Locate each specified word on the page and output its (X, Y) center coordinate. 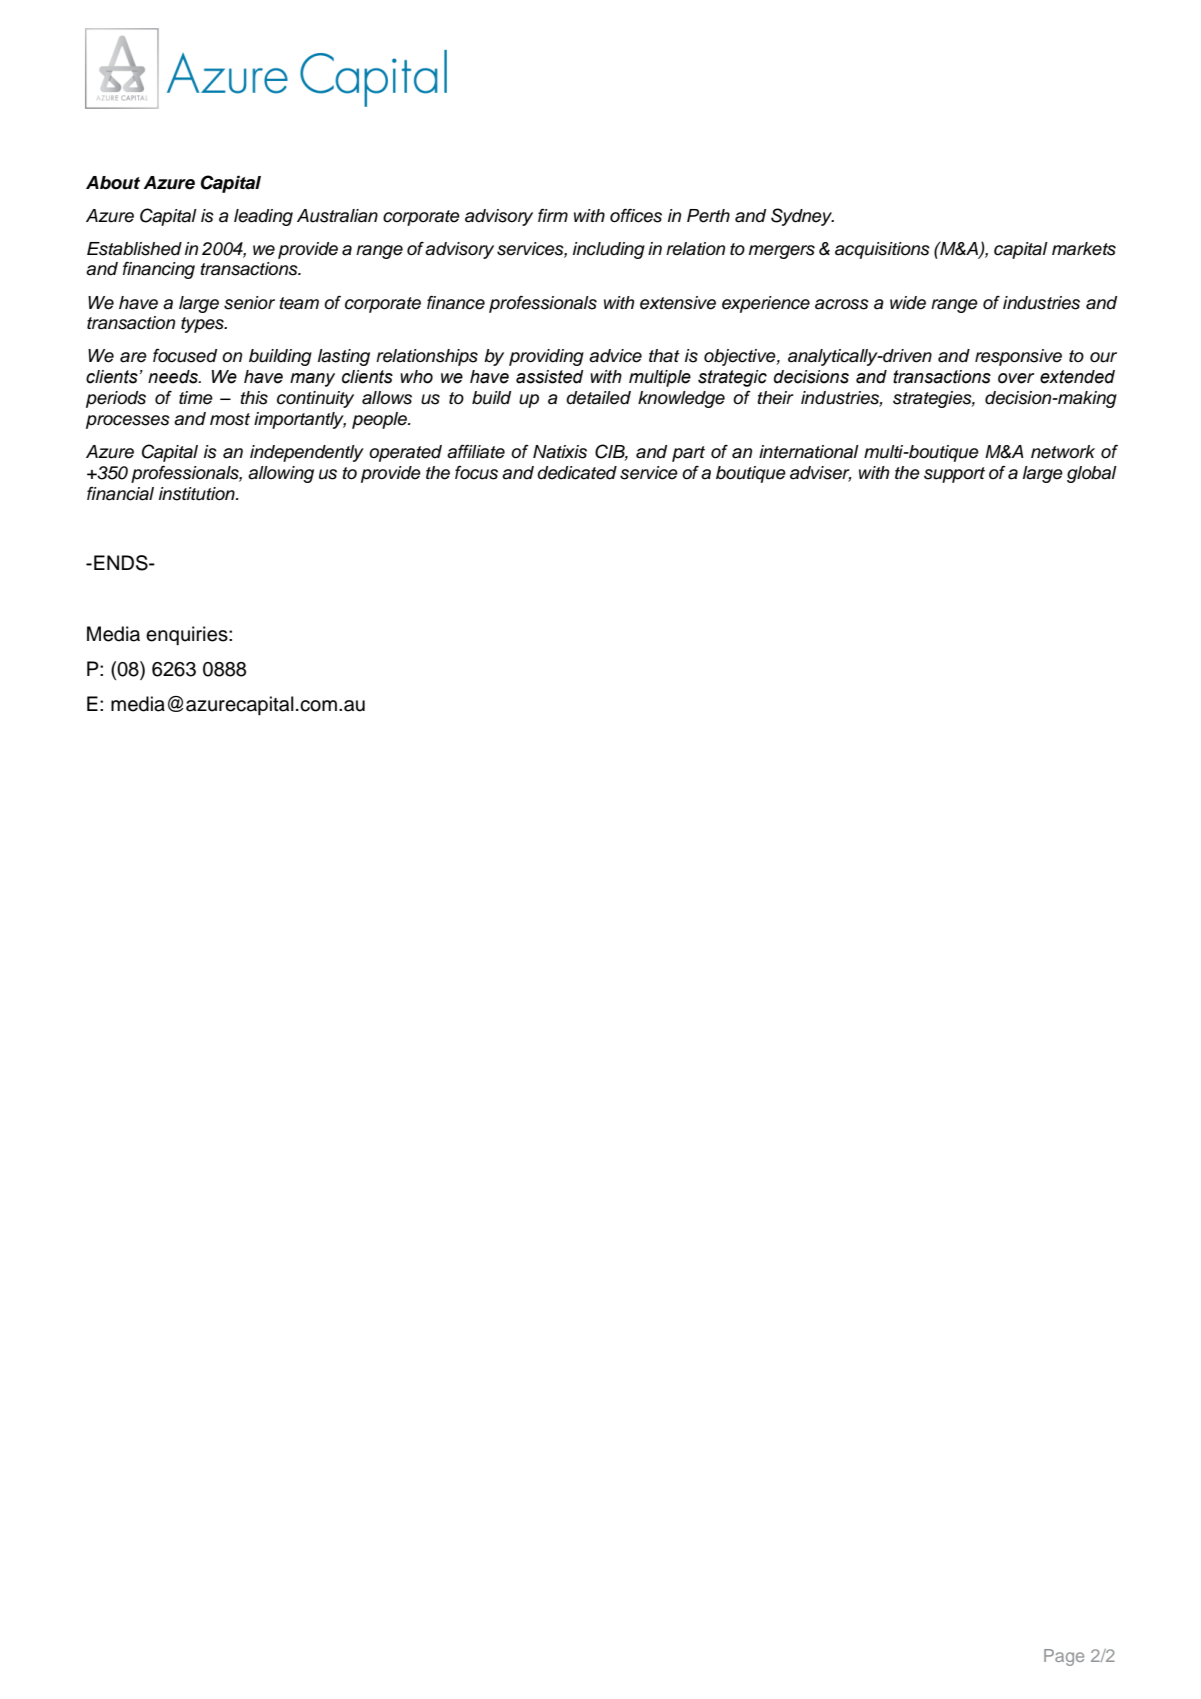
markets (1084, 249)
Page (1064, 1657)
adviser (821, 474)
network (1063, 452)
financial (120, 493)
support (954, 475)
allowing (281, 474)
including (609, 250)
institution (198, 494)
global (1092, 474)
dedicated (577, 473)
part (688, 454)
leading (263, 217)
